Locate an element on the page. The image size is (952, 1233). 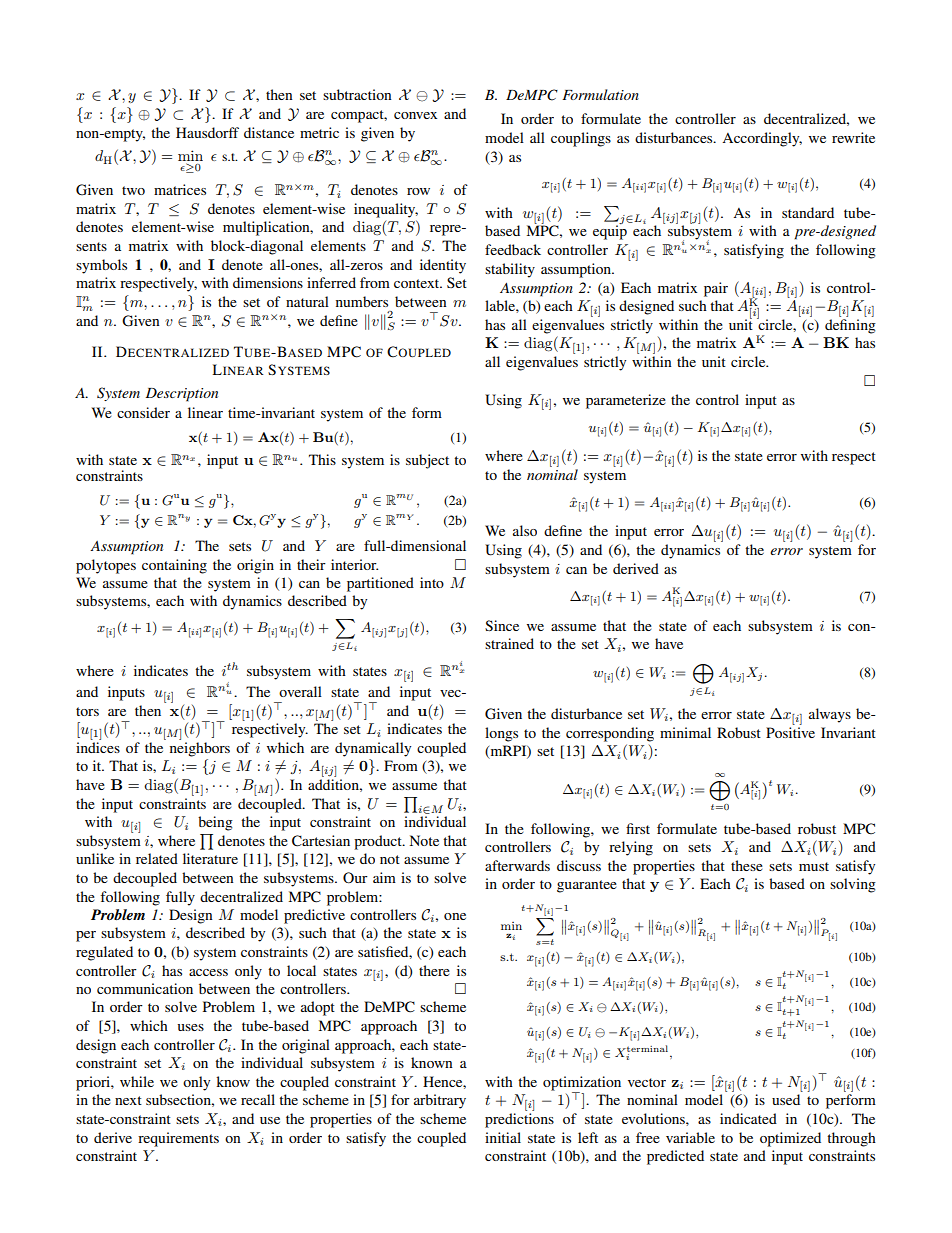
Accordingly is located at coordinates (762, 139).
